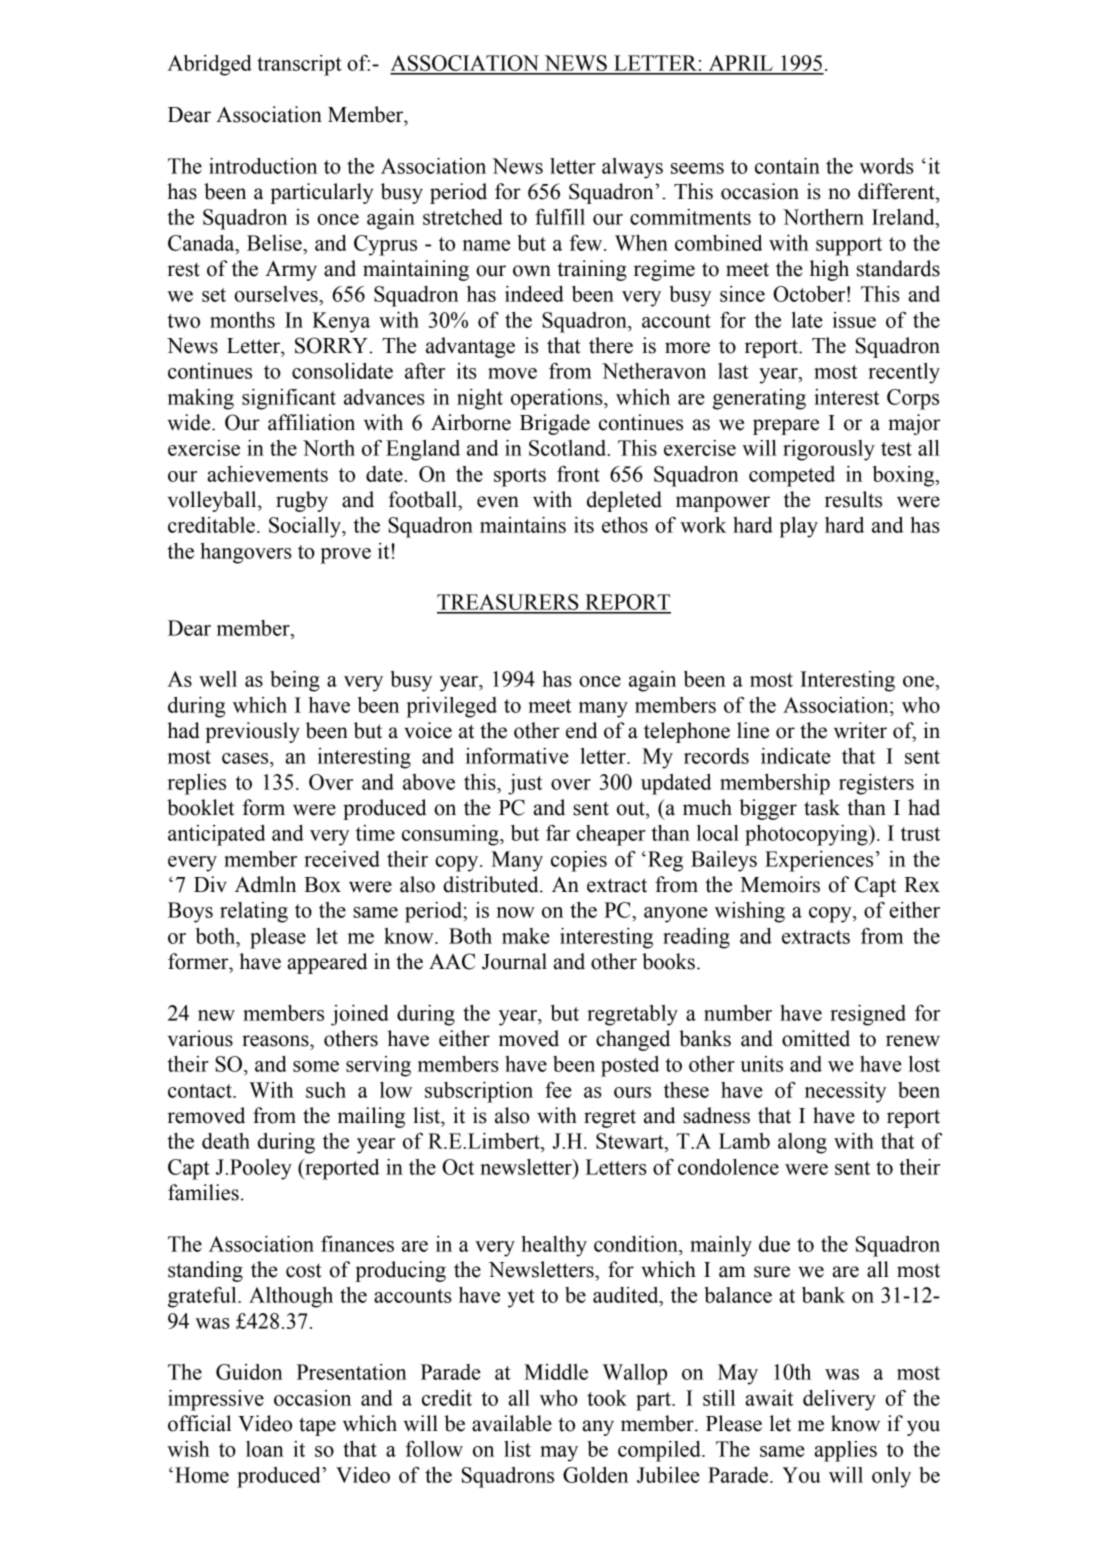 This image has height=1566, width=1107. Describe the element at coordinates (845, 1451) in the image. I see `applies` at that location.
